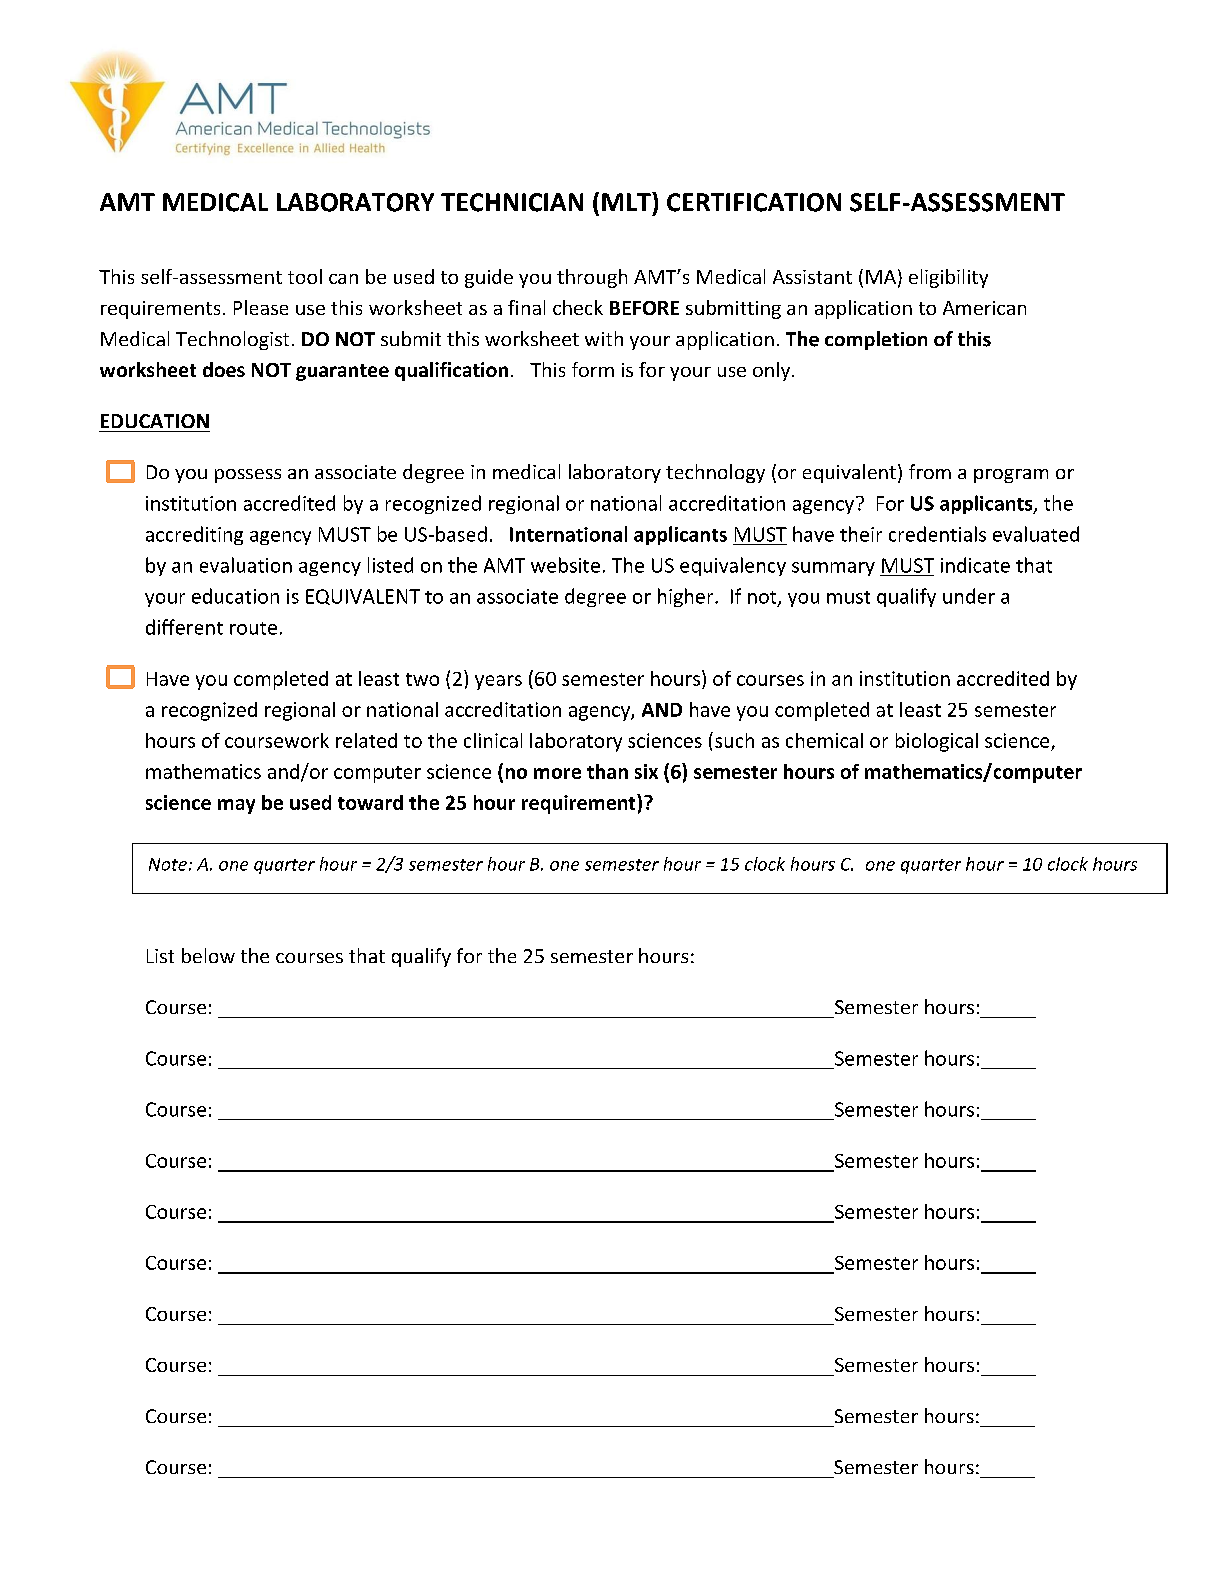  What do you see at coordinates (305, 276) in the screenshot?
I see `tool` at bounding box center [305, 276].
